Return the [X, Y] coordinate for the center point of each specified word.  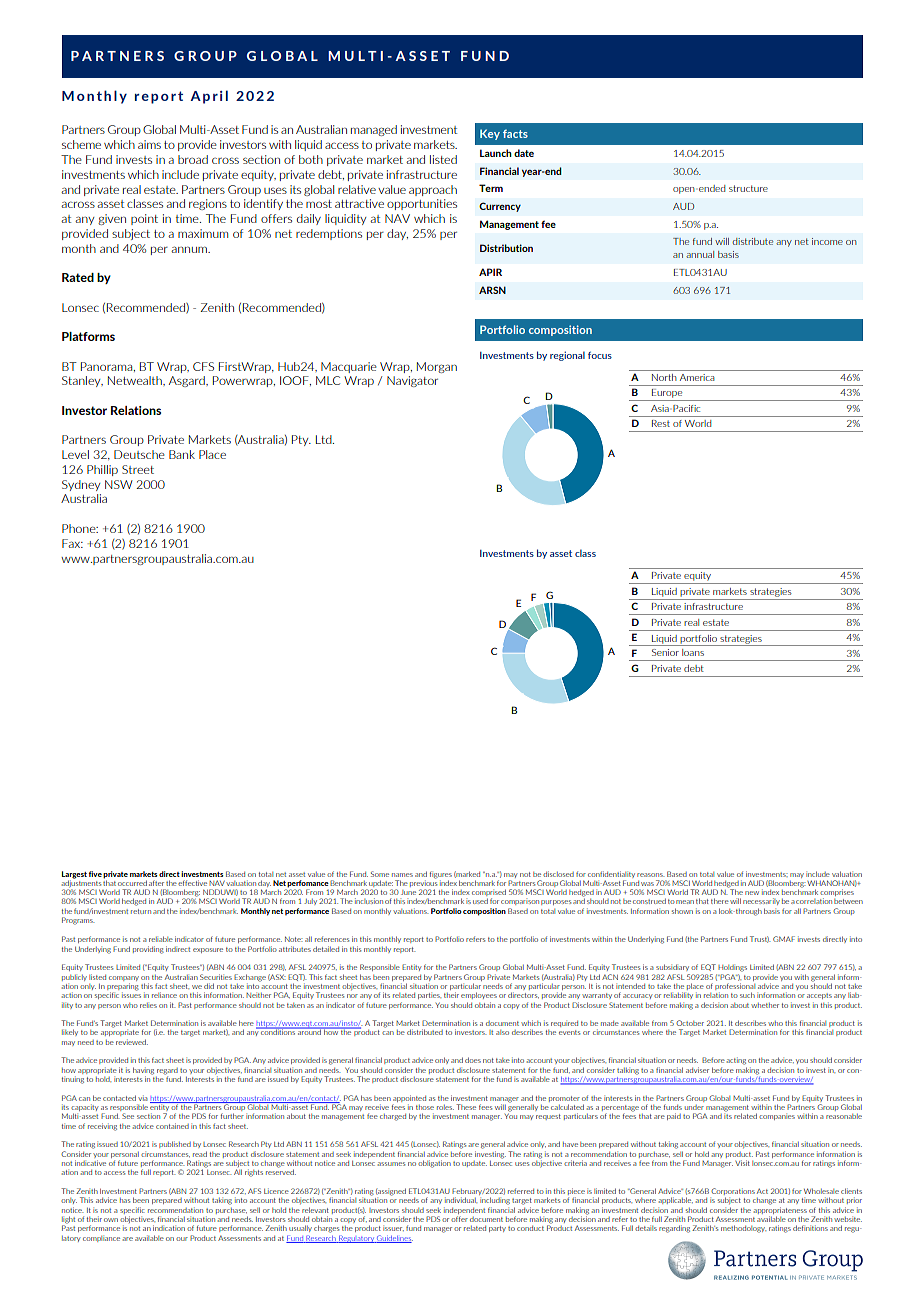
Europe [667, 395]
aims [149, 144]
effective [192, 883]
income [827, 241]
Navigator [412, 381]
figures [441, 876]
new [752, 893]
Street [138, 469]
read [200, 1154]
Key [490, 134]
